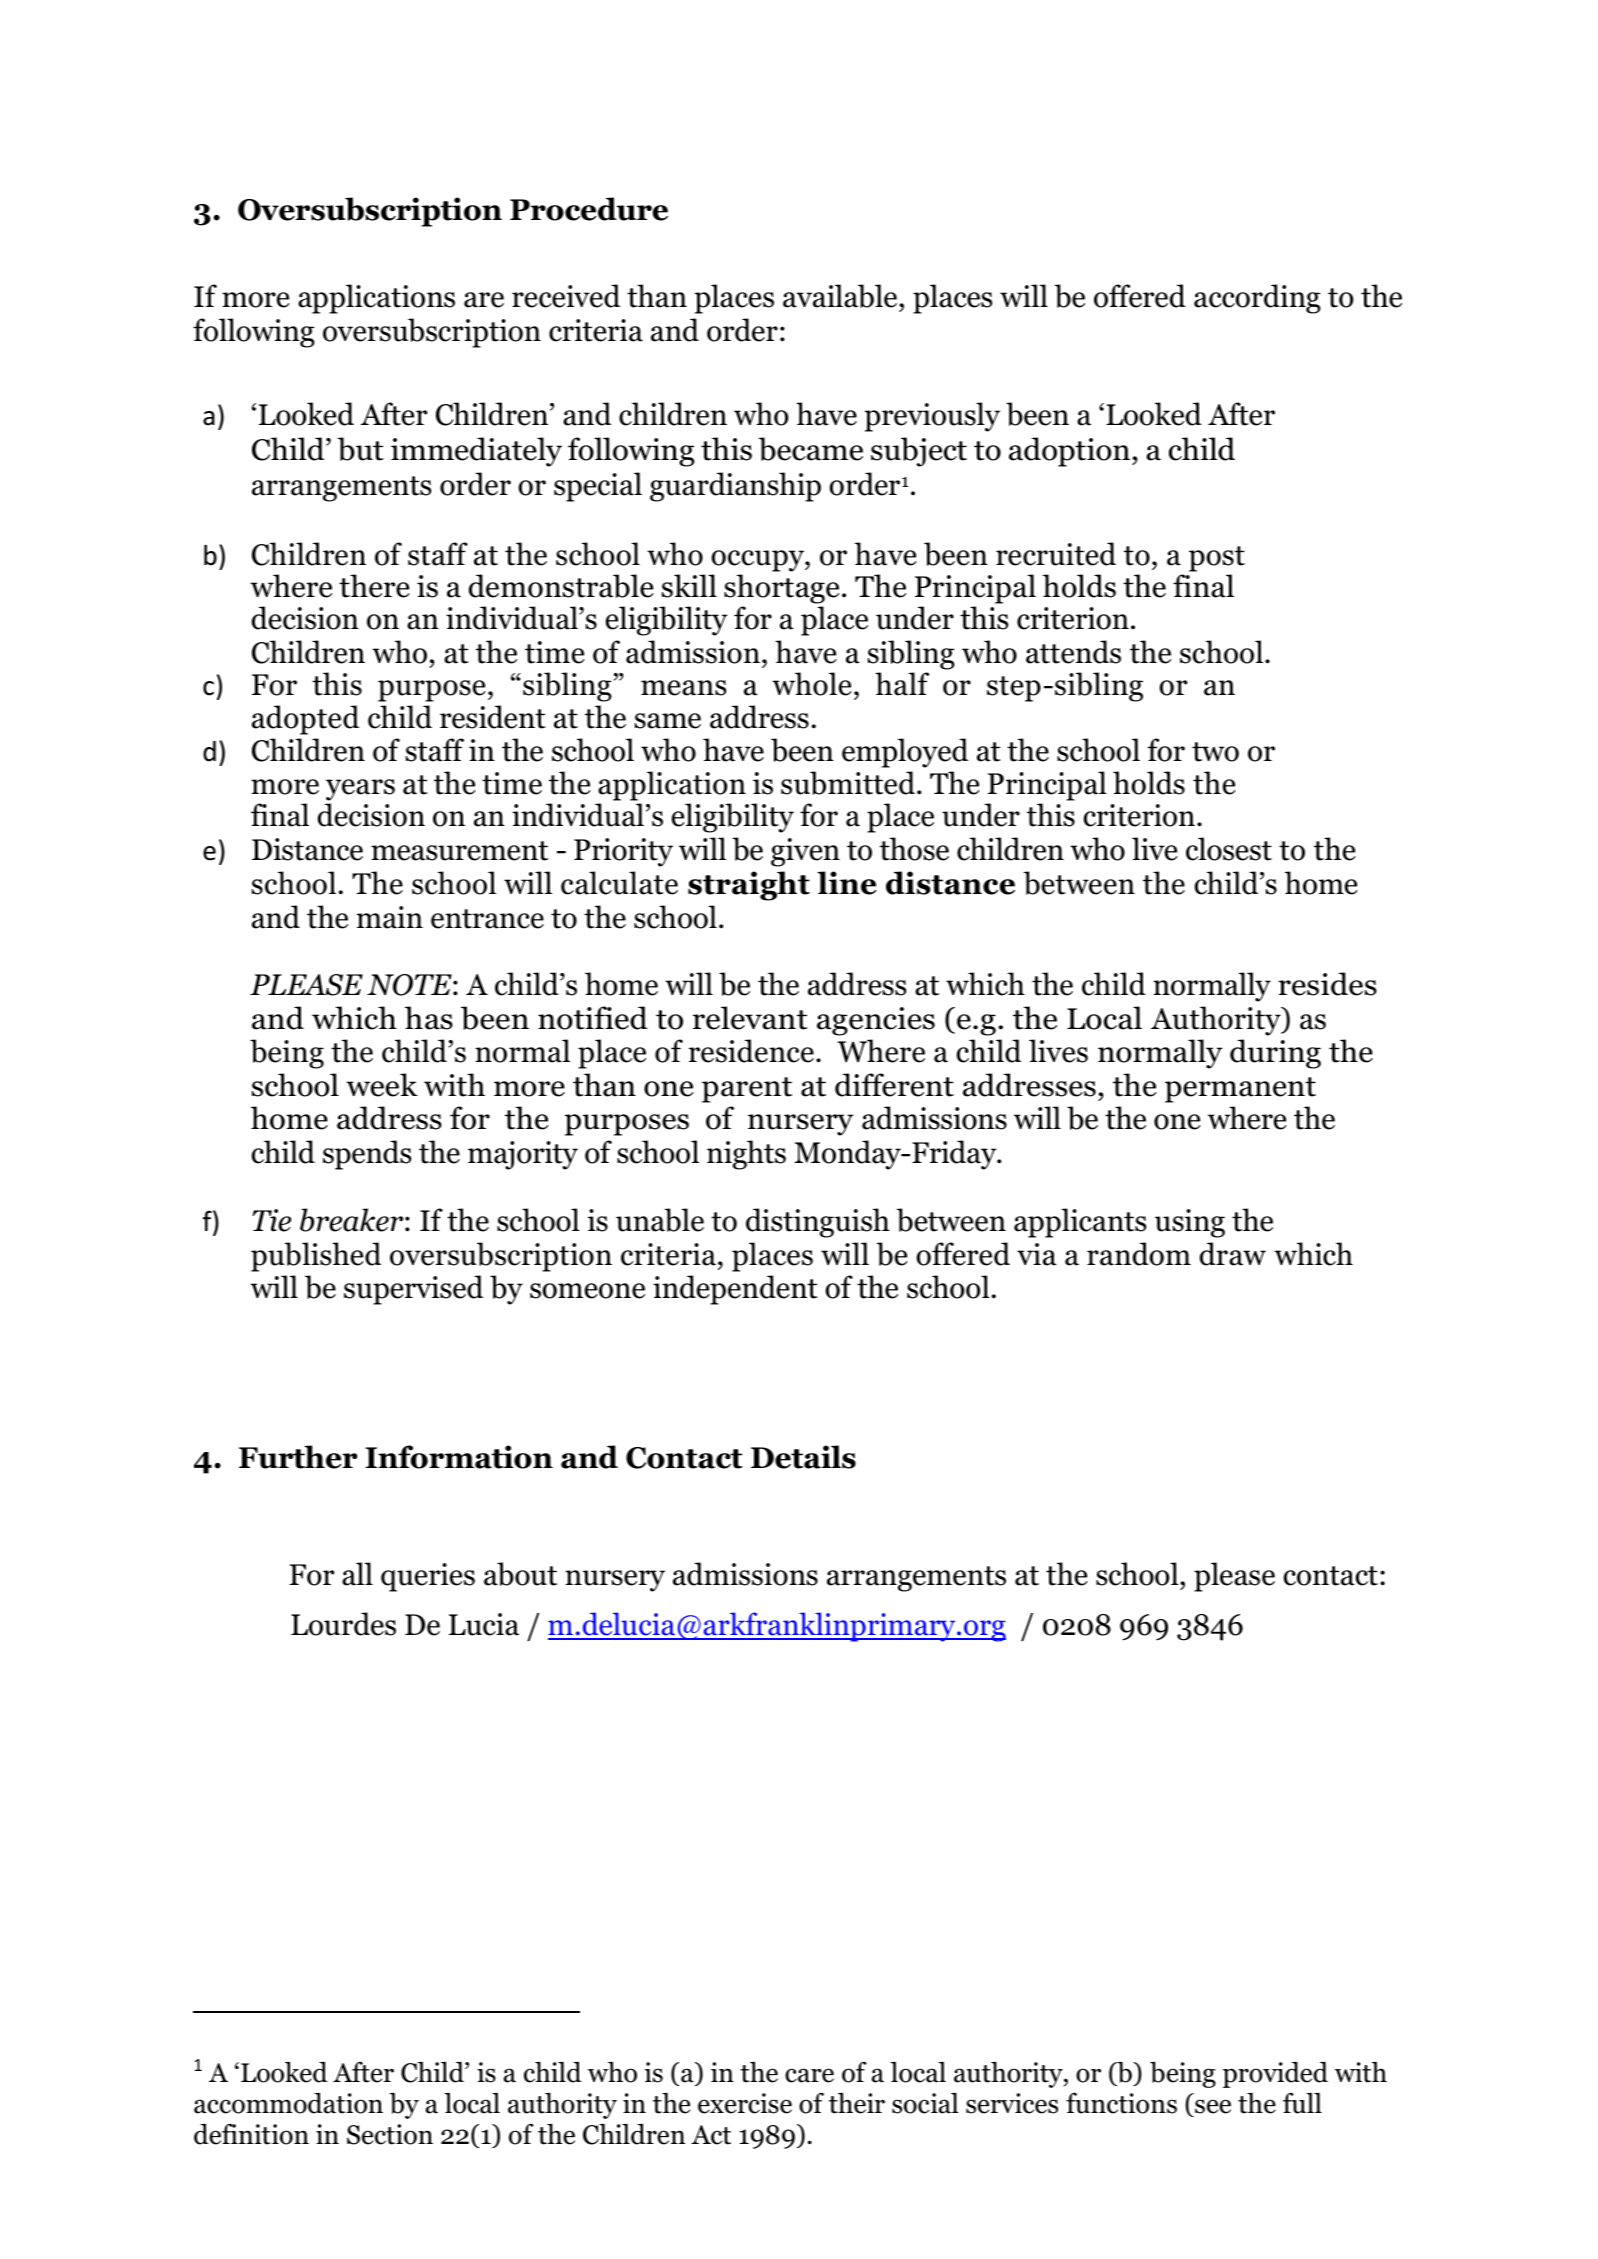 This image has height=2259, width=1598. What do you see at coordinates (566, 296) in the image?
I see `received` at bounding box center [566, 296].
